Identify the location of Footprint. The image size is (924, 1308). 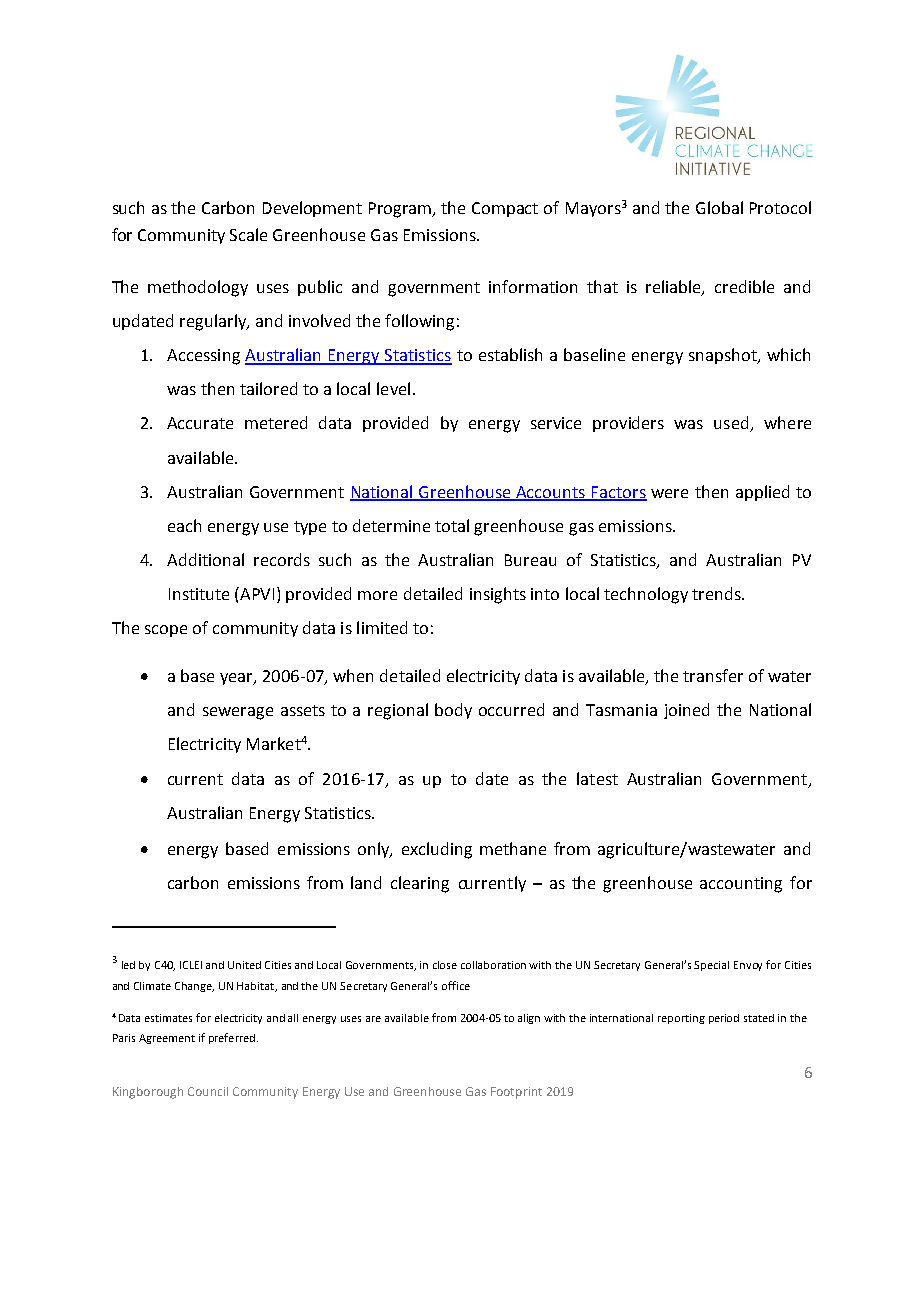
(516, 1093).
